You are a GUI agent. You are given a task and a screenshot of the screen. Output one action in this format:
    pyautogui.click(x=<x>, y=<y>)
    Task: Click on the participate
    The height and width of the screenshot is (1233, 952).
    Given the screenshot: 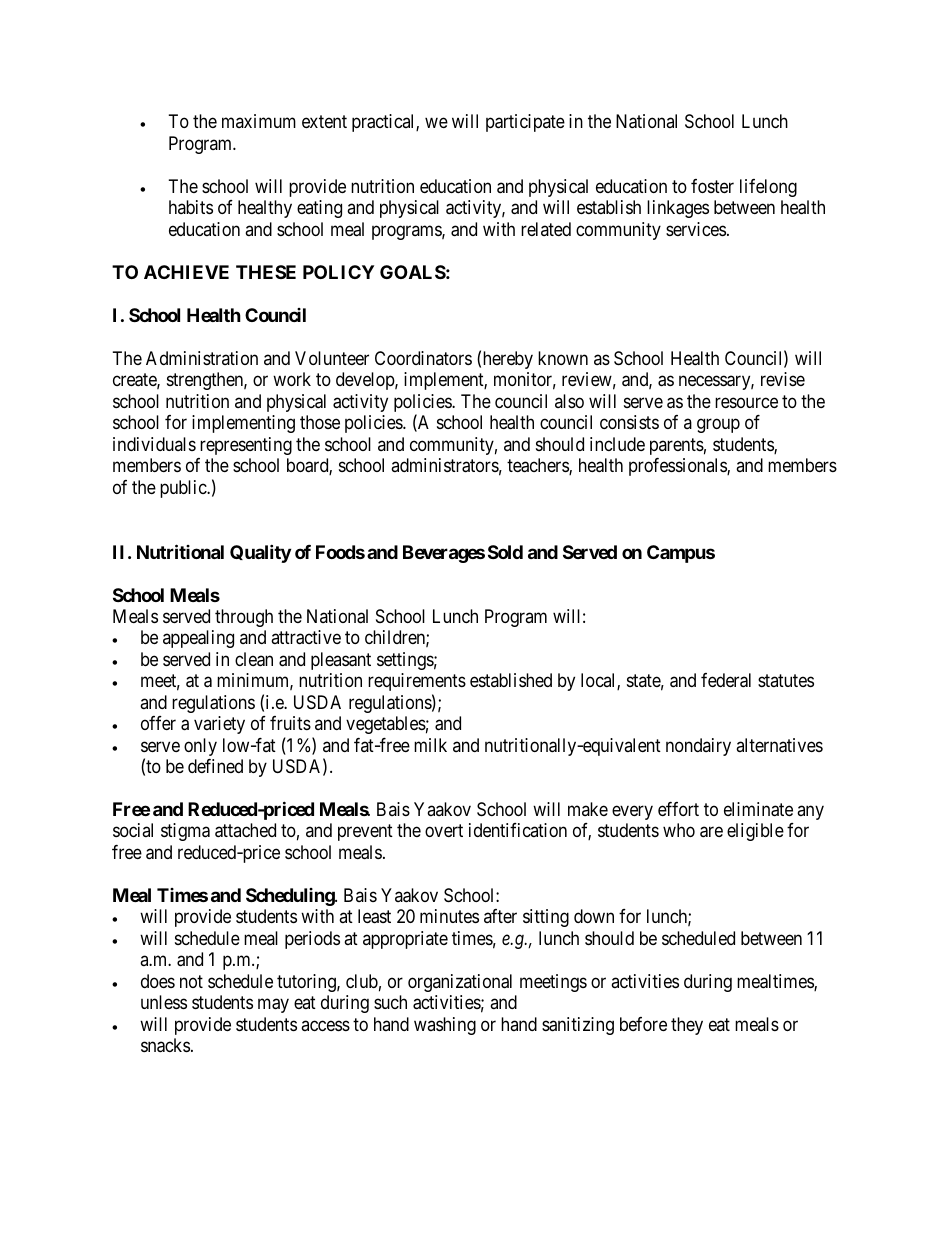 What is the action you would take?
    pyautogui.click(x=525, y=123)
